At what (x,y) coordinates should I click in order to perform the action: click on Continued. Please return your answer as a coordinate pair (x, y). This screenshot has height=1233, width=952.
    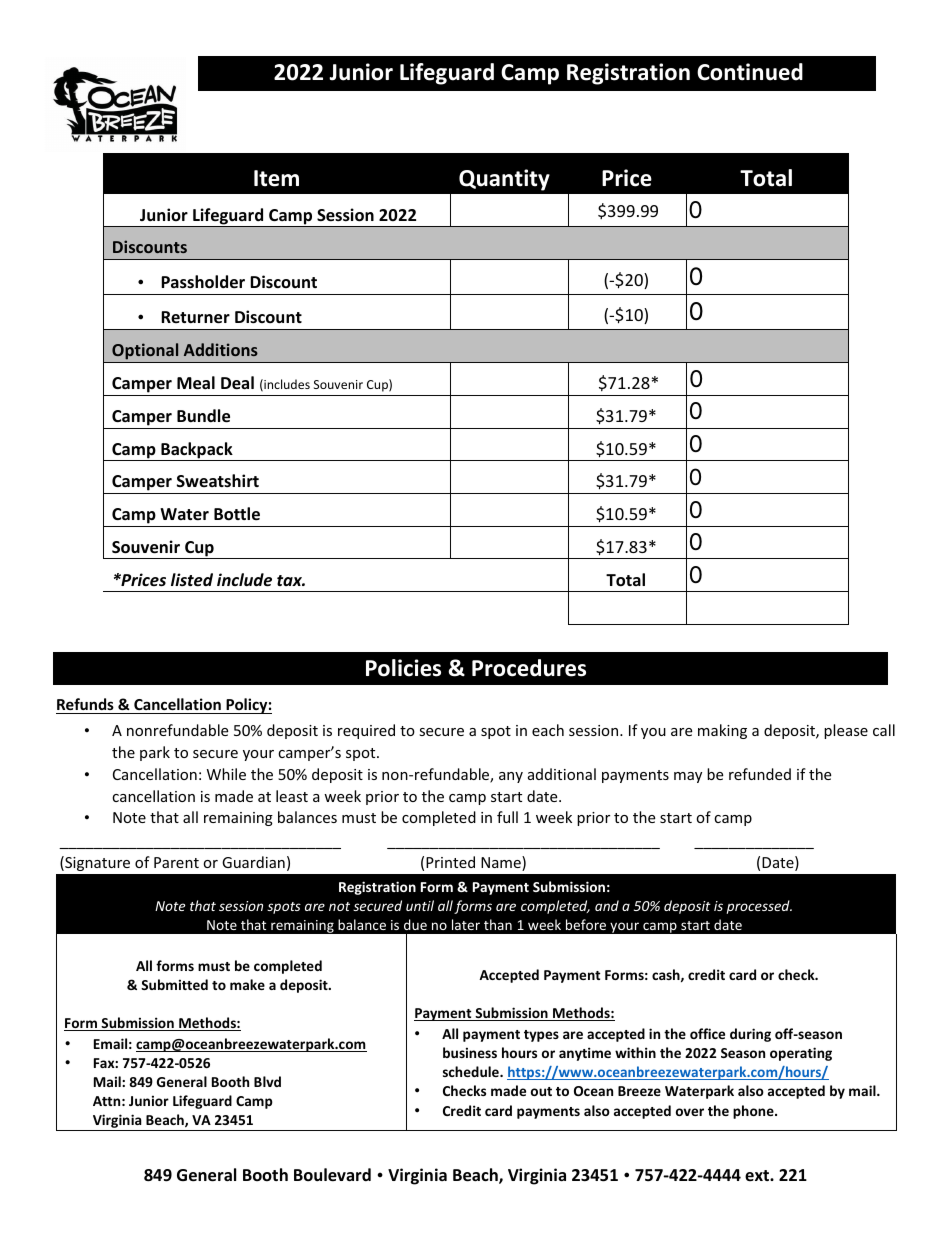
    Looking at the image, I should click on (750, 72).
